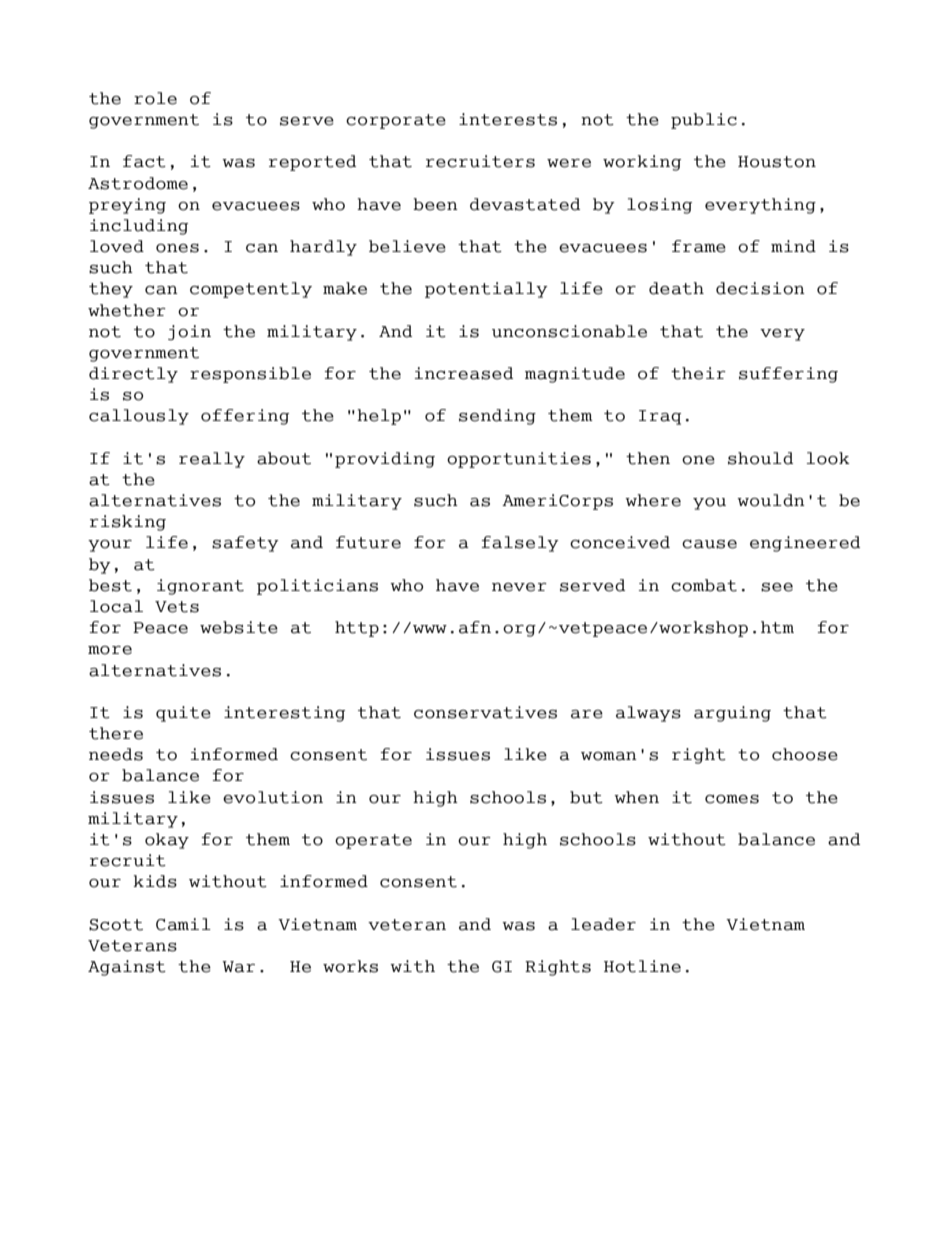  I want to click on offering, so click(245, 417).
